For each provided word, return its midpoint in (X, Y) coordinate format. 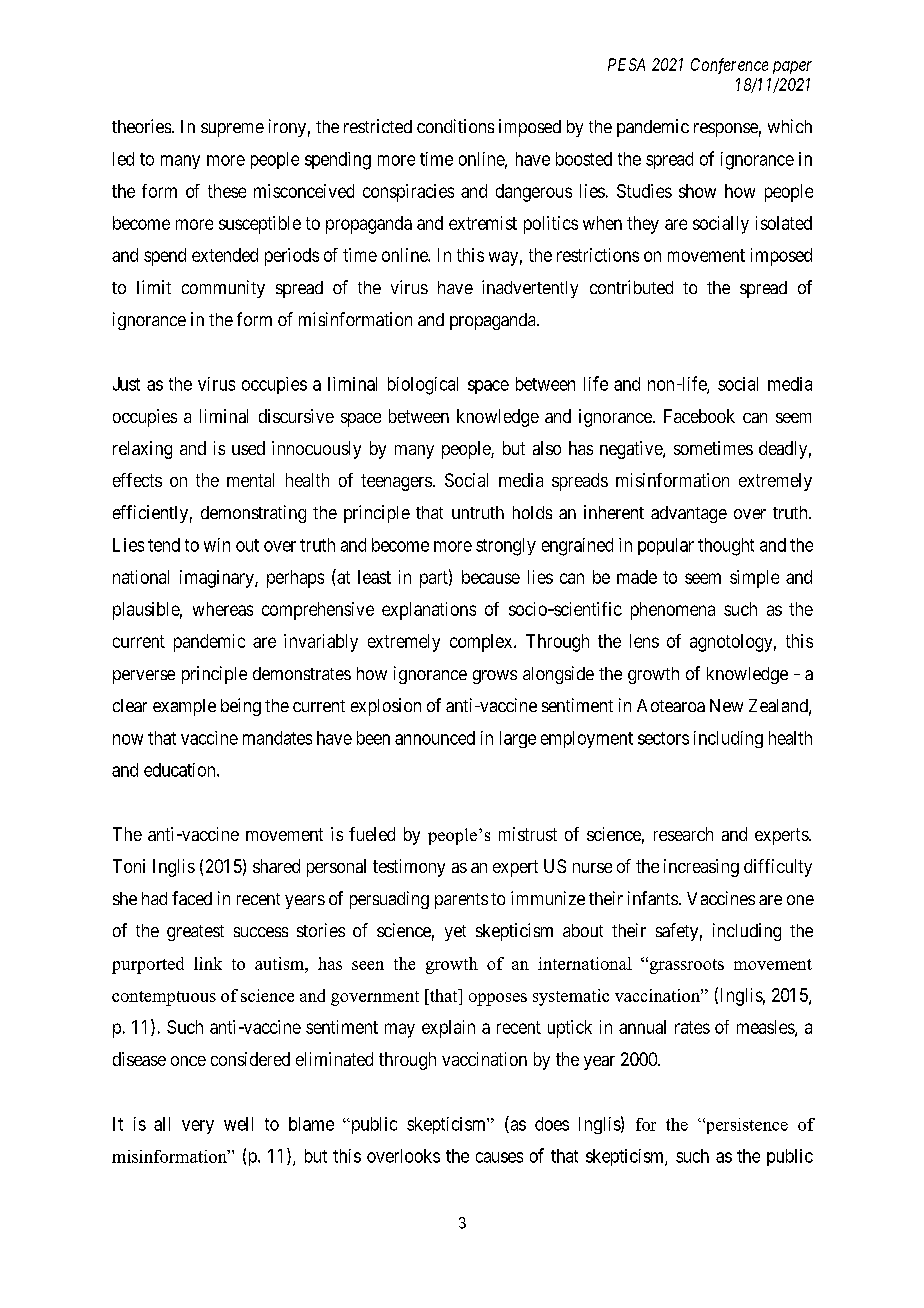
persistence (745, 1126)
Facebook (699, 416)
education (181, 770)
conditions (455, 126)
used (248, 448)
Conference (729, 66)
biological (423, 386)
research (683, 834)
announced (435, 738)
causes (499, 1157)
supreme (232, 130)
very (198, 1127)
